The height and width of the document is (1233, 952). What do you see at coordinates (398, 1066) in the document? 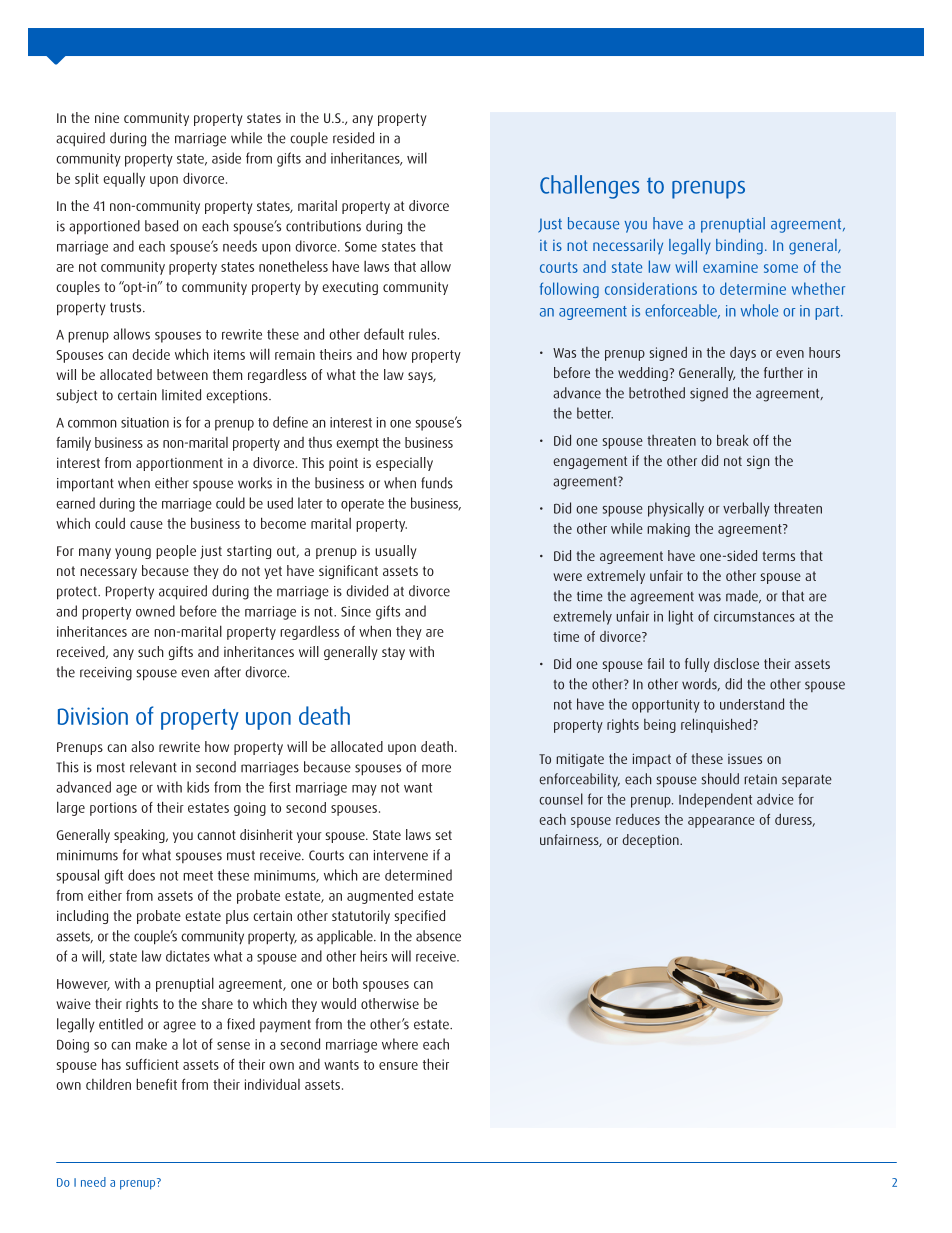
I see `ensure` at bounding box center [398, 1066].
